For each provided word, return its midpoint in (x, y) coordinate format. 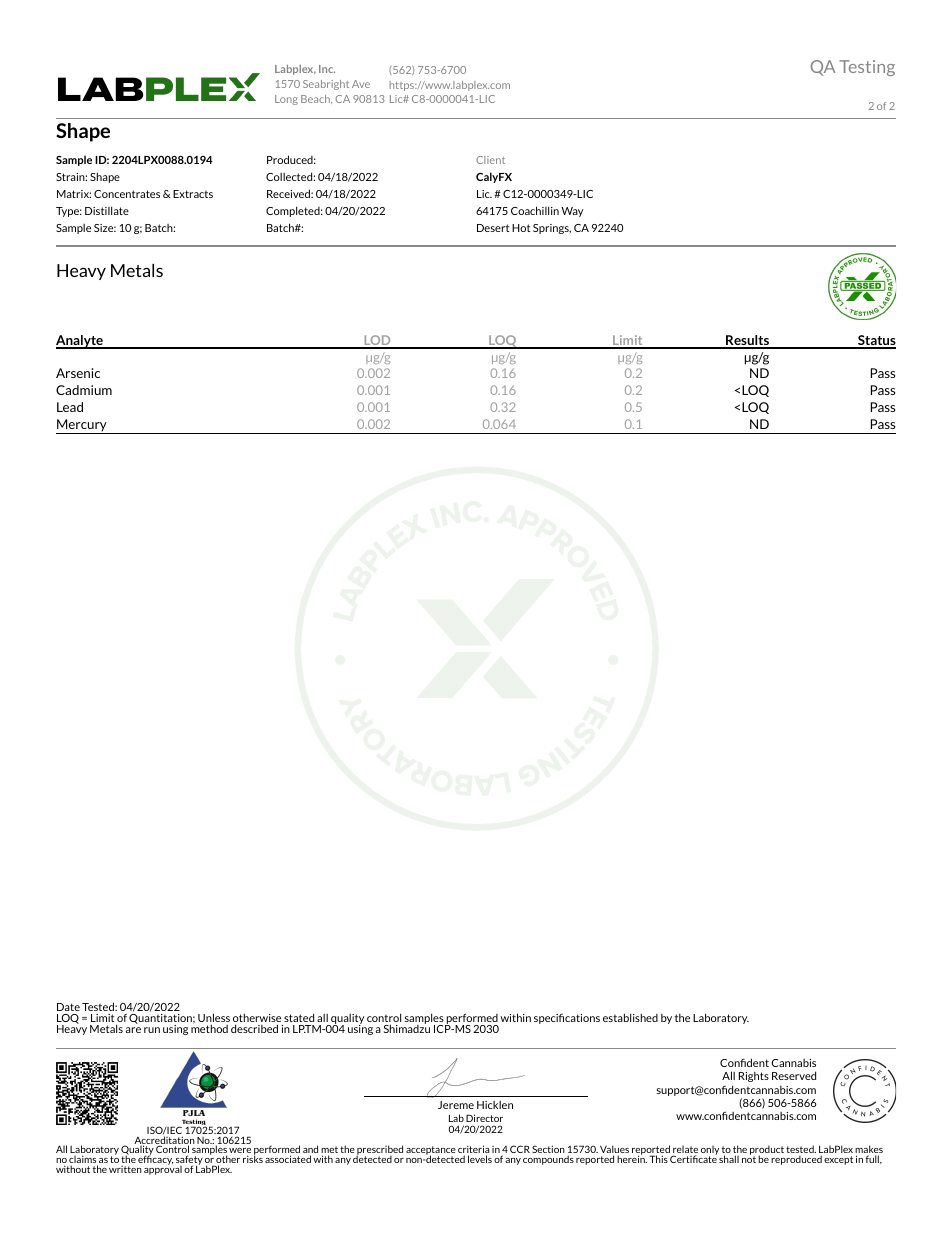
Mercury (82, 426)
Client (490, 160)
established (630, 1017)
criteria (474, 1150)
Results (747, 341)
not (749, 1158)
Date (68, 1007)
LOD (377, 341)
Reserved (794, 1075)
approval (163, 1169)
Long (286, 100)
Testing (867, 68)
